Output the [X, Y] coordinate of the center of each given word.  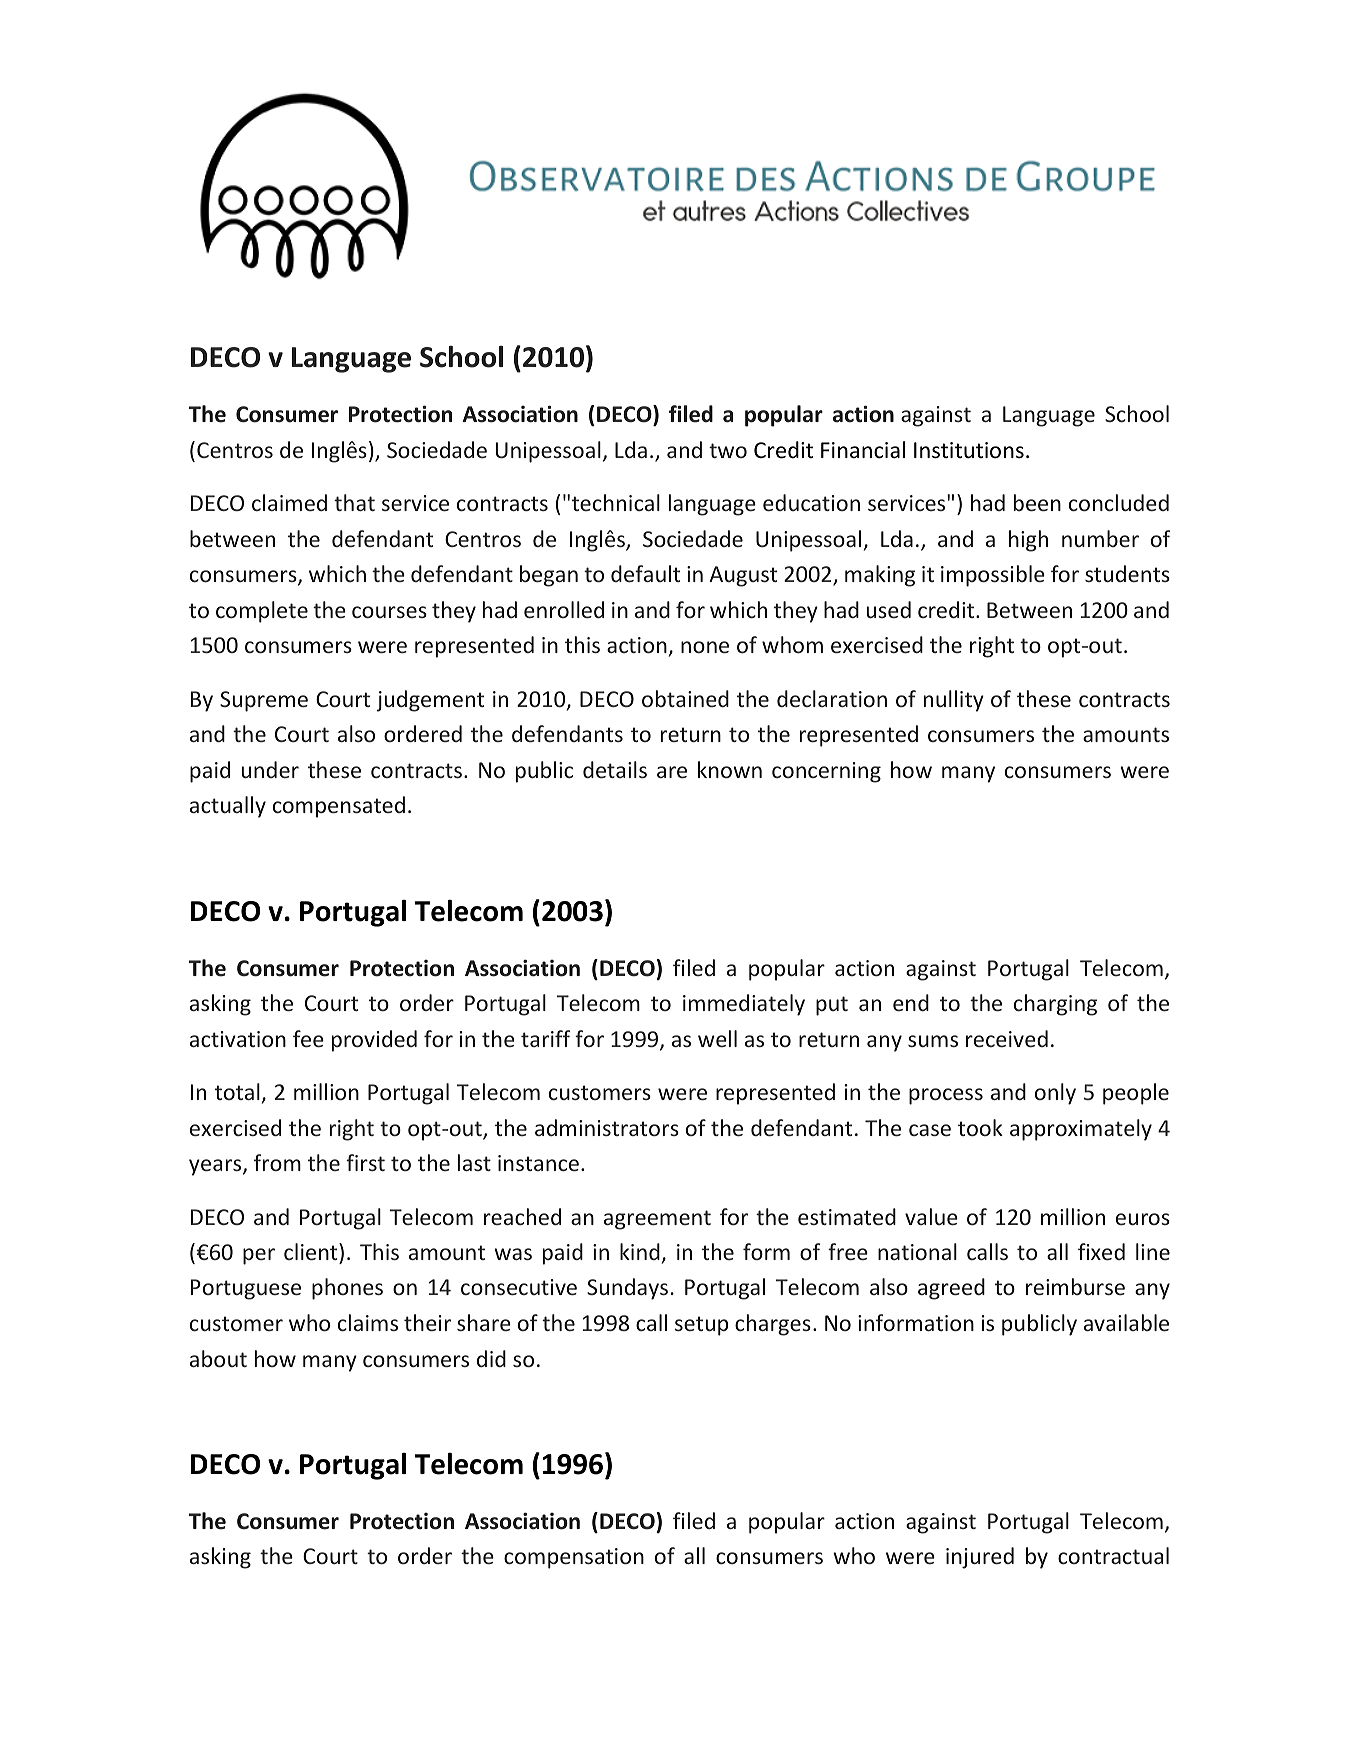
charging [1055, 1005]
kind [640, 1251]
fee [308, 1038]
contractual [1113, 1555]
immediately [744, 1005]
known [730, 769]
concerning [826, 772]
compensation [574, 1558]
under [270, 769]
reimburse [1075, 1286]
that [354, 502]
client [312, 1251]
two [728, 450]
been [1037, 502]
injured [980, 1558]
